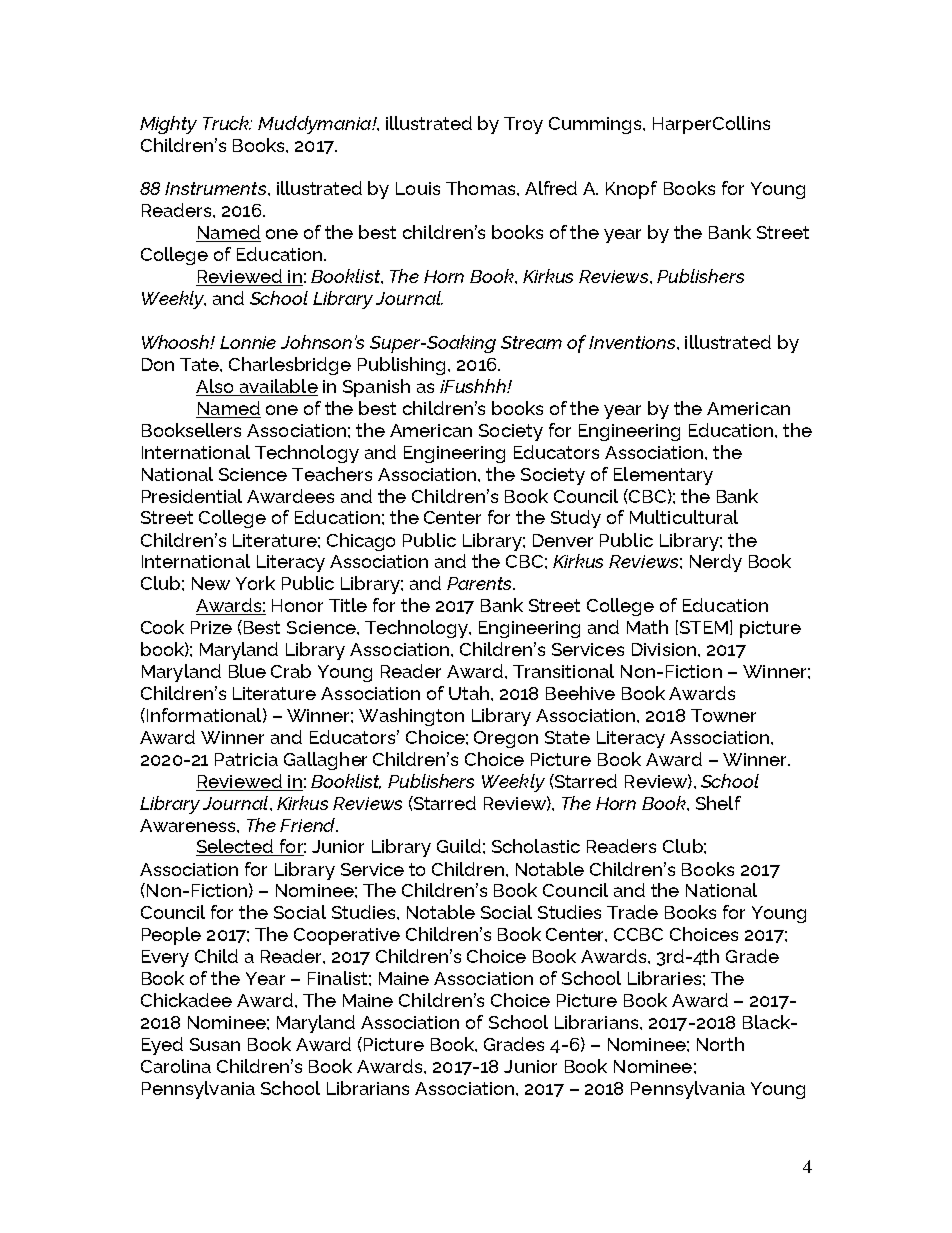 This screenshot has width=952, height=1233. I want to click on Blue, so click(247, 671).
